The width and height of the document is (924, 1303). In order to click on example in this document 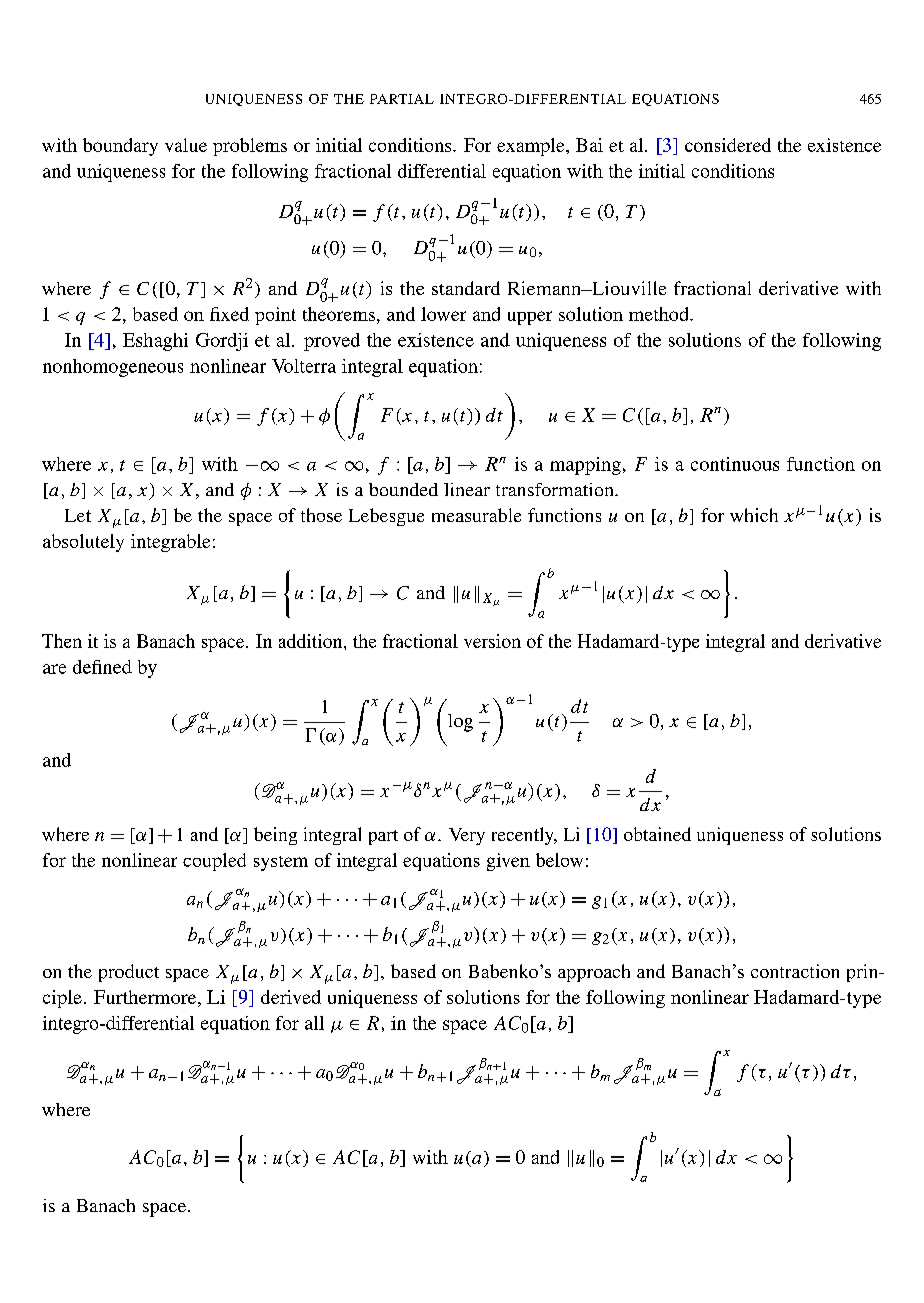, I will do `click(532, 147)`.
